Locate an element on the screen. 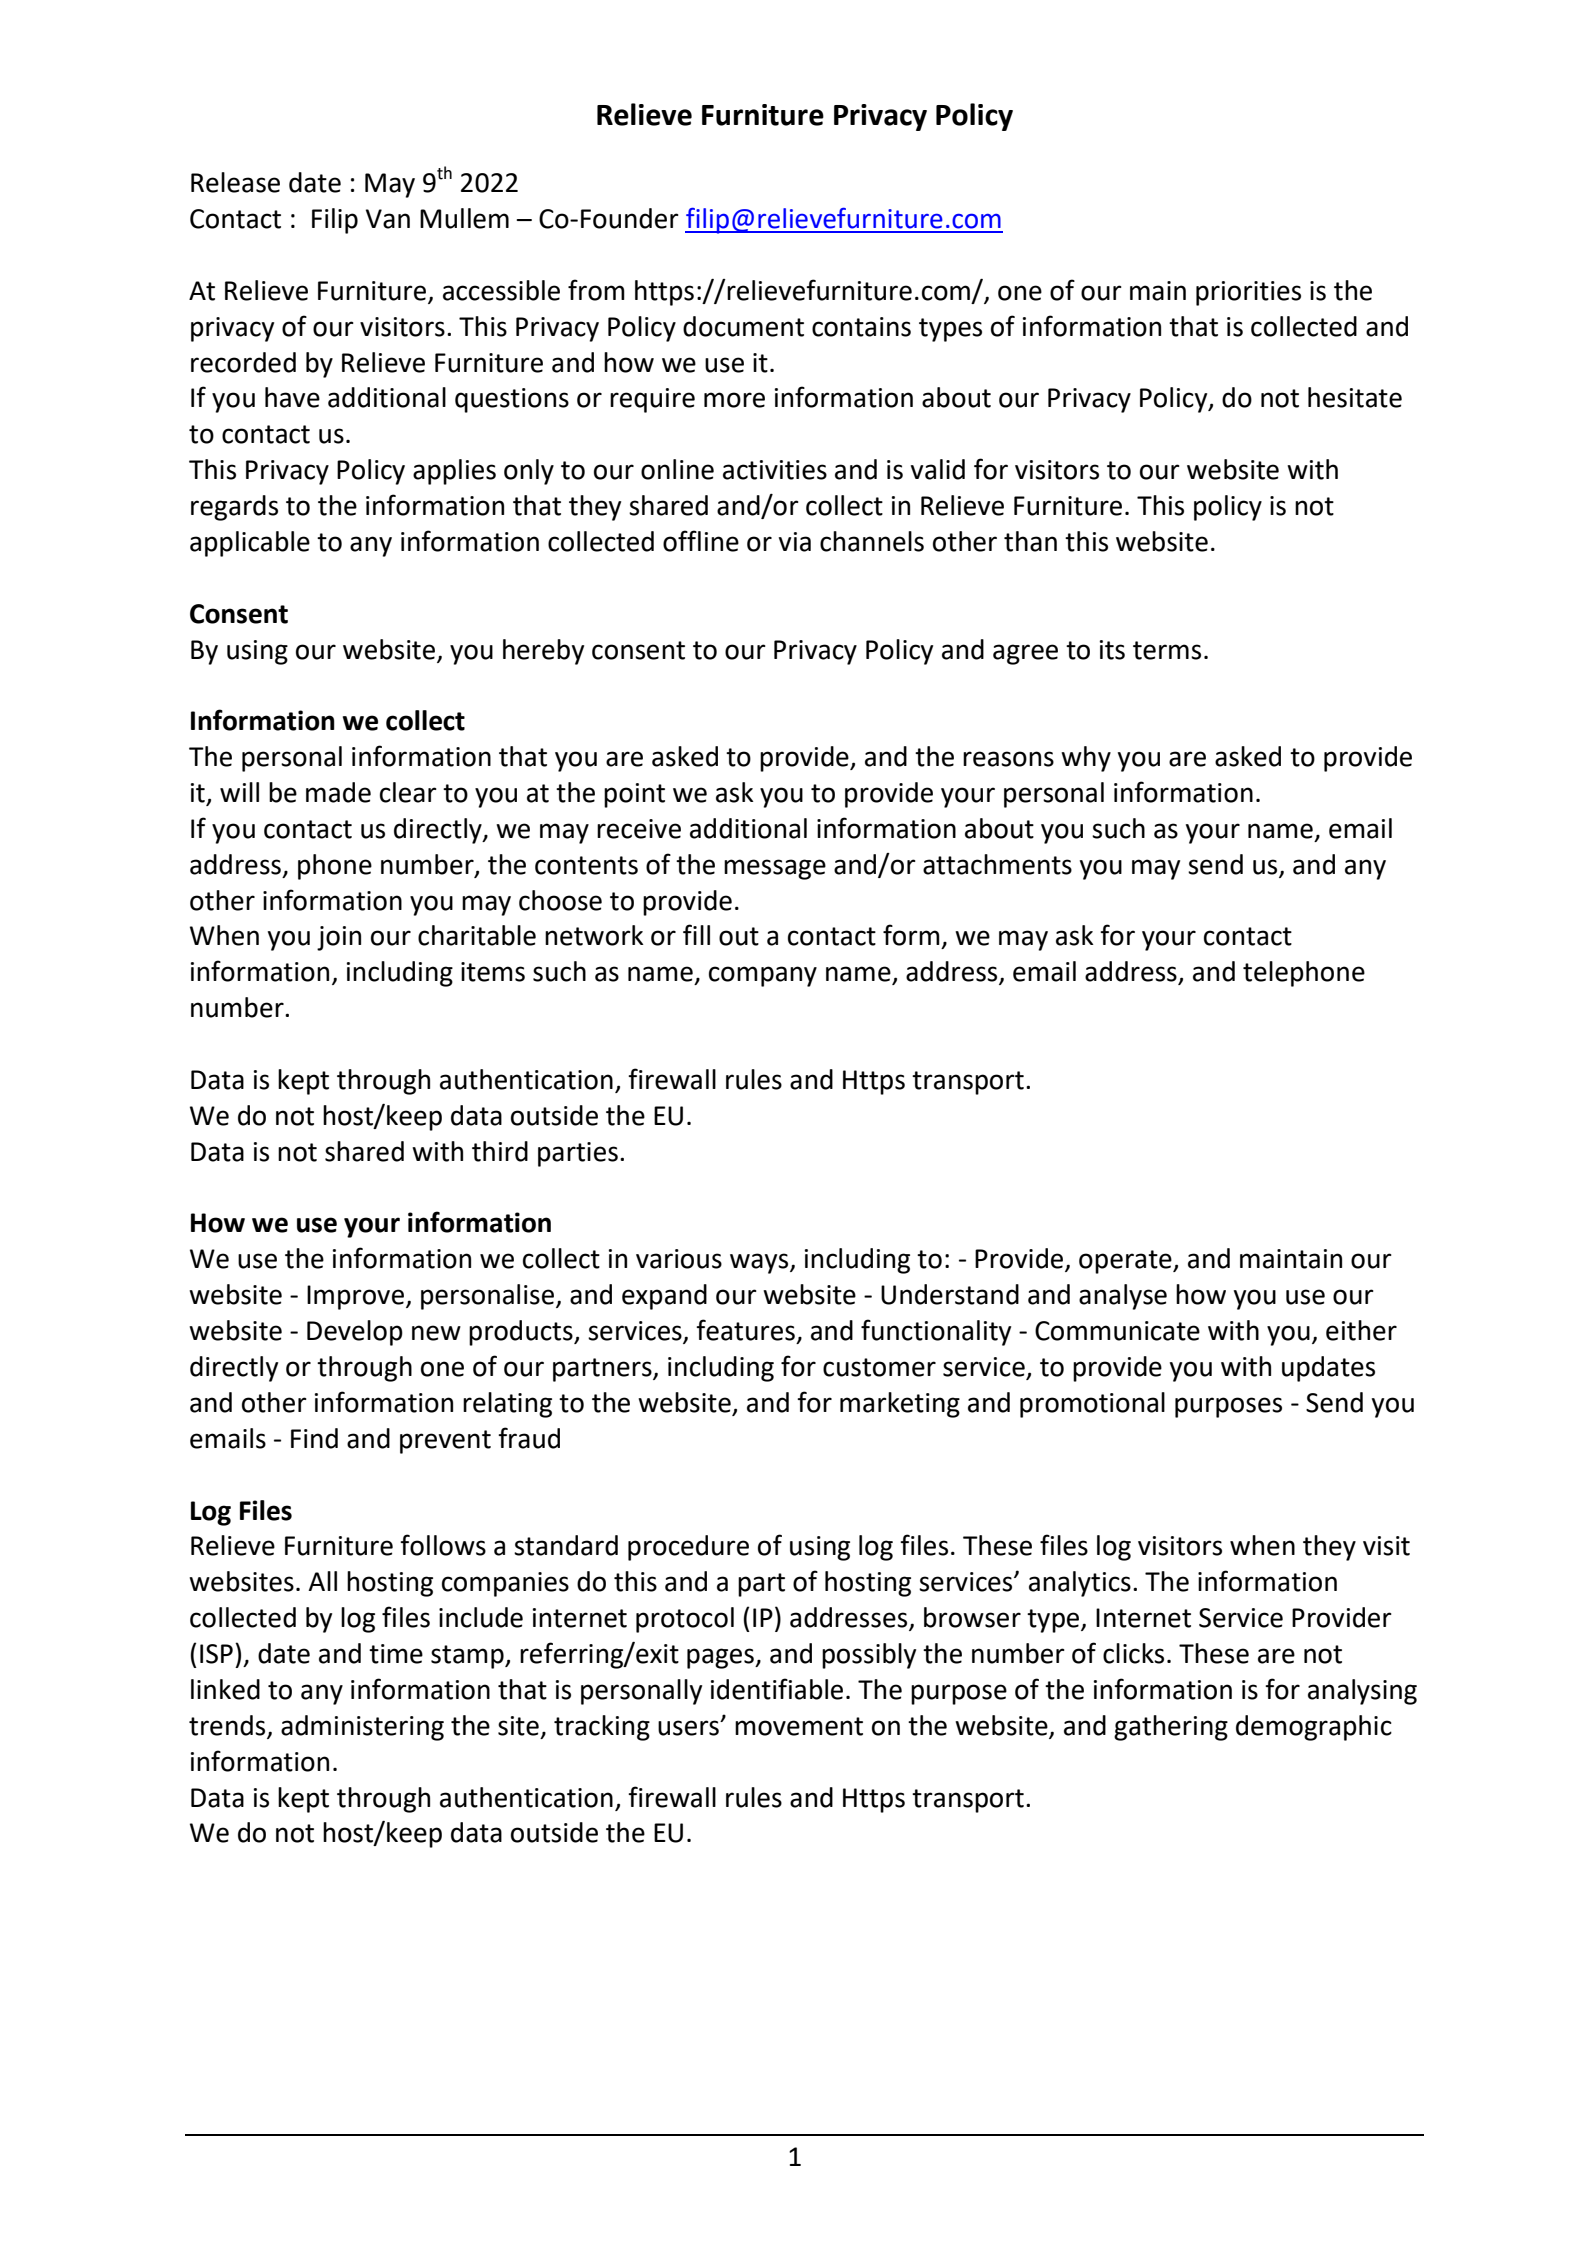 This screenshot has height=2249, width=1590. ways is located at coordinates (760, 1263).
